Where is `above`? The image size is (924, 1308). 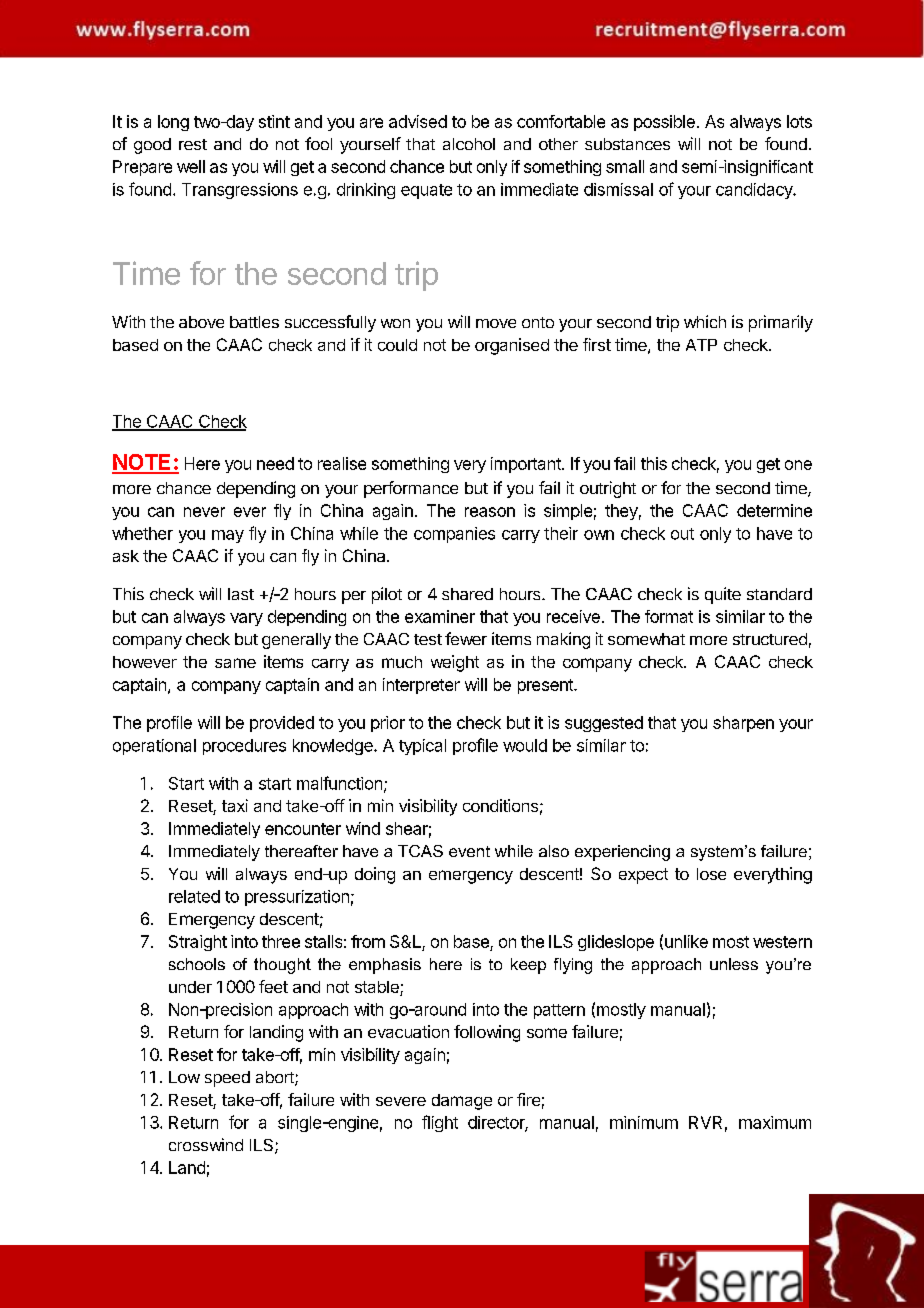 above is located at coordinates (201, 322).
